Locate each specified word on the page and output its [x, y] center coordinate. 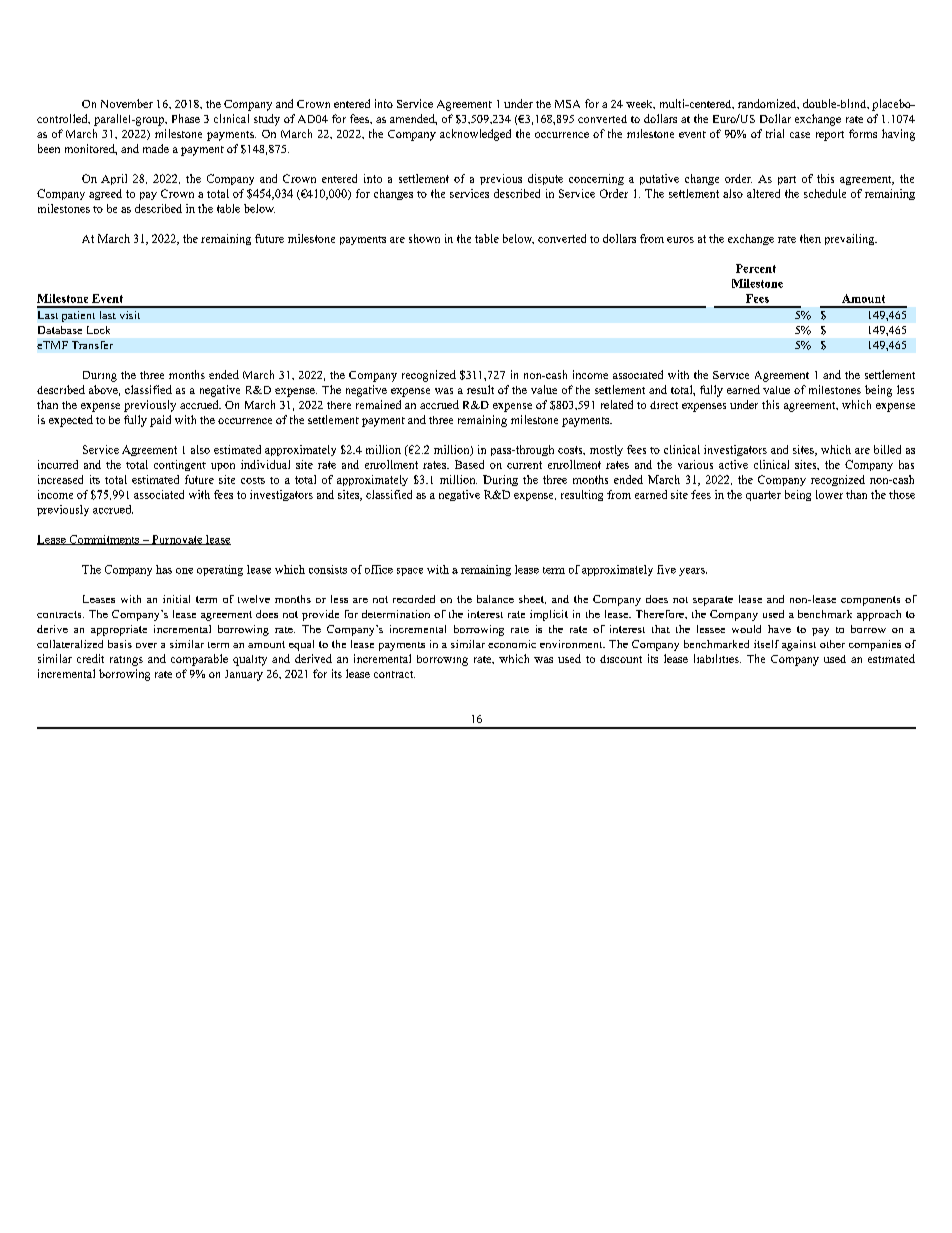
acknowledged [475, 135]
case [800, 135]
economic [512, 644]
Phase [186, 118]
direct [664, 405]
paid [160, 421]
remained [378, 404]
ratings [126, 661]
